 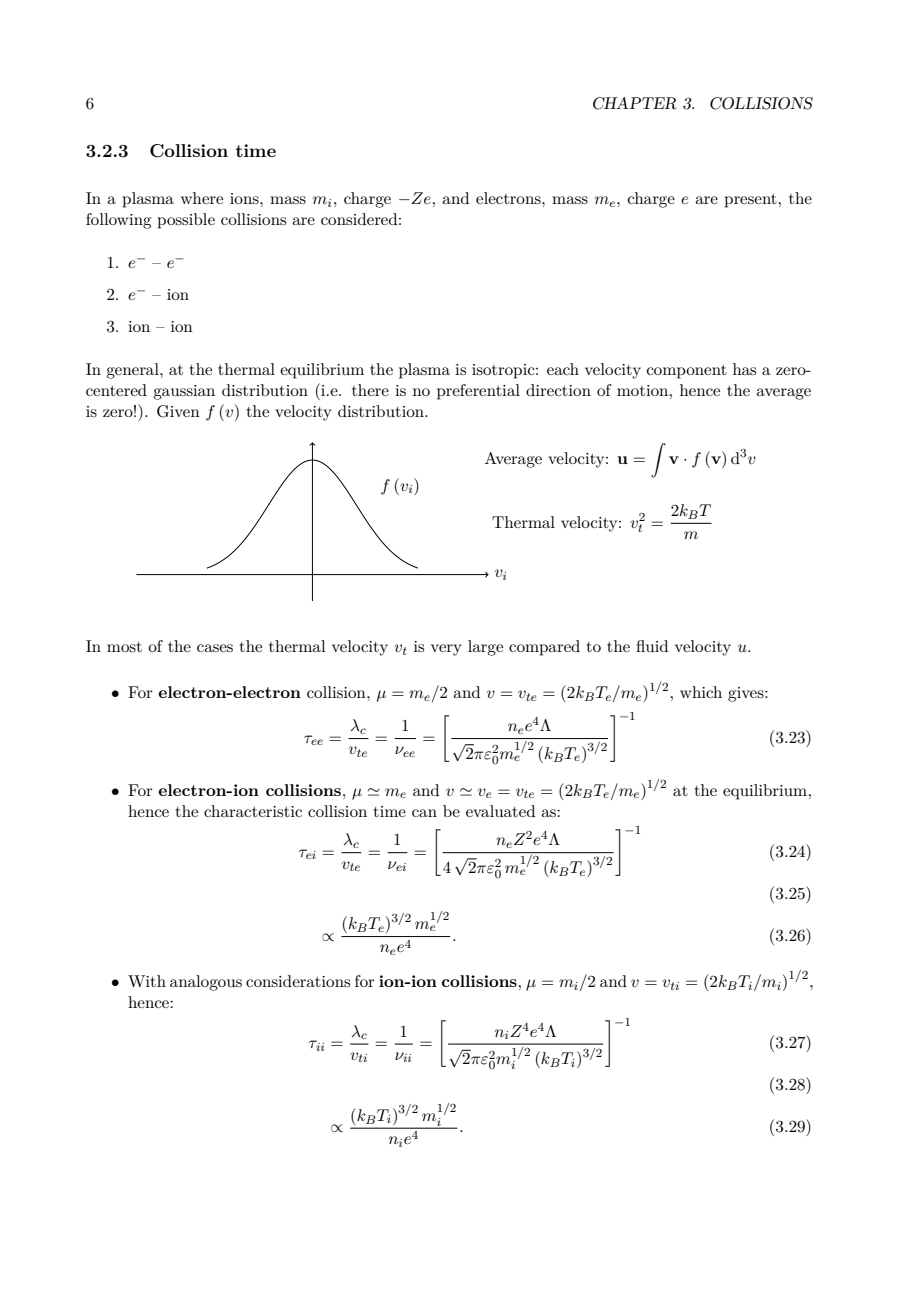 I want to click on preferential, so click(x=478, y=392).
